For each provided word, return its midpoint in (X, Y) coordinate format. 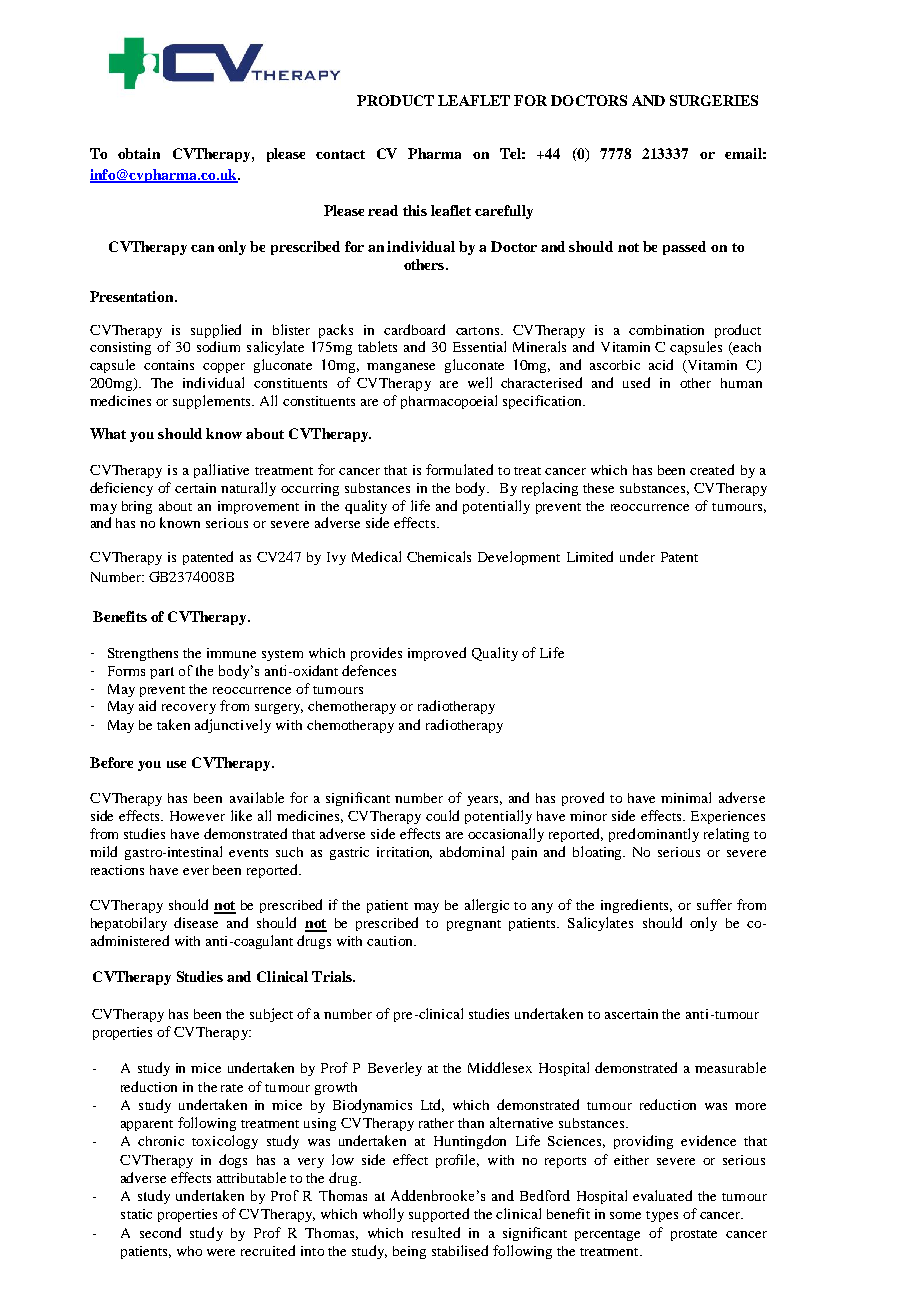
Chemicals (439, 556)
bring (137, 507)
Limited (590, 556)
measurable (730, 1067)
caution (391, 941)
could (442, 815)
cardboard (414, 329)
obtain (139, 153)
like (241, 815)
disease (196, 922)
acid (661, 364)
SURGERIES (714, 100)
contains (169, 365)
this (415, 210)
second (160, 1232)
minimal (686, 797)
